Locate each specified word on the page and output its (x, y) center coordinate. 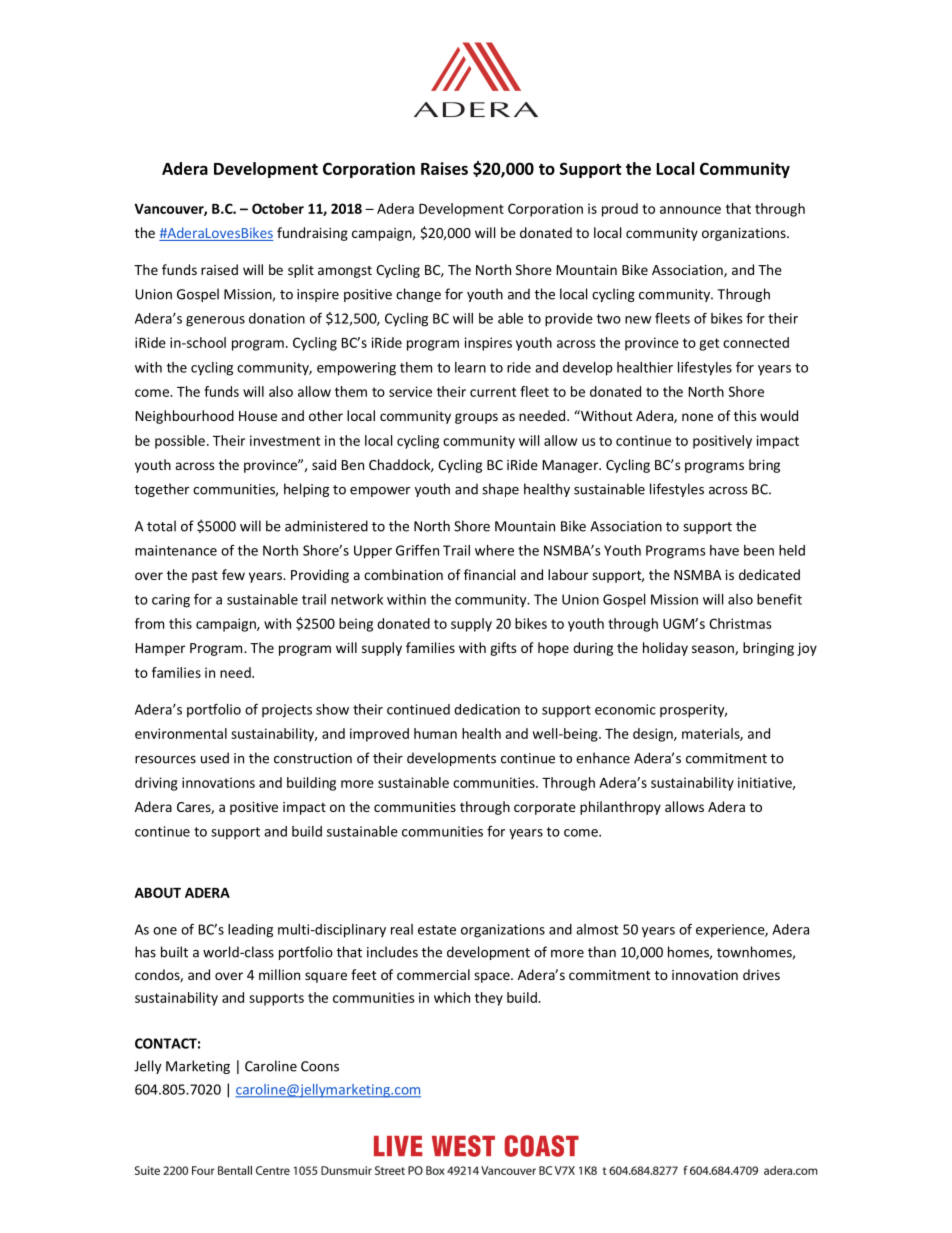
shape (500, 490)
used (215, 758)
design (654, 735)
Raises (444, 168)
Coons (320, 1066)
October (278, 208)
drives (761, 974)
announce (690, 210)
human (435, 733)
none (697, 417)
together (161, 490)
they (489, 999)
